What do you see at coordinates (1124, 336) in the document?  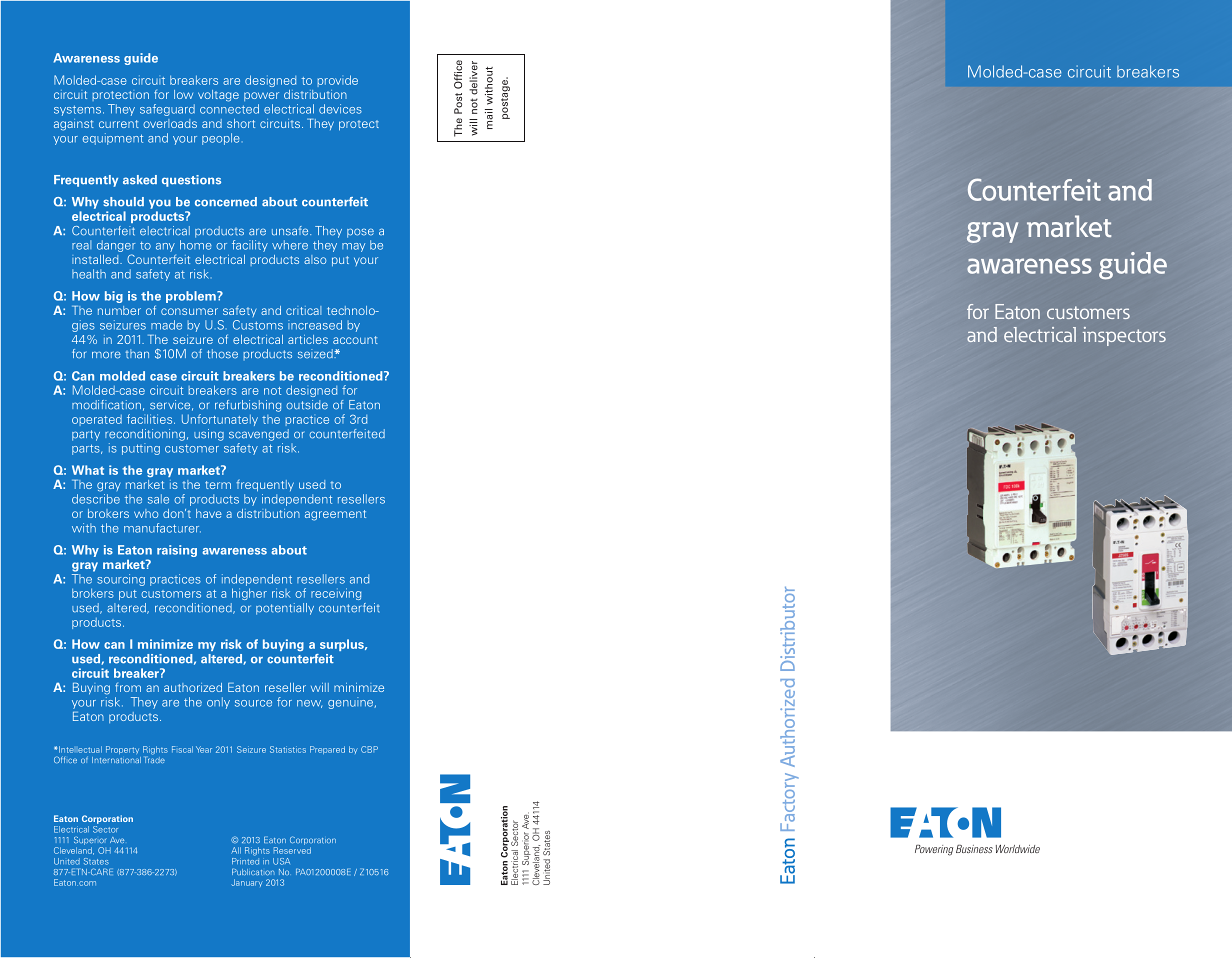 I see `inspectors` at bounding box center [1124, 336].
